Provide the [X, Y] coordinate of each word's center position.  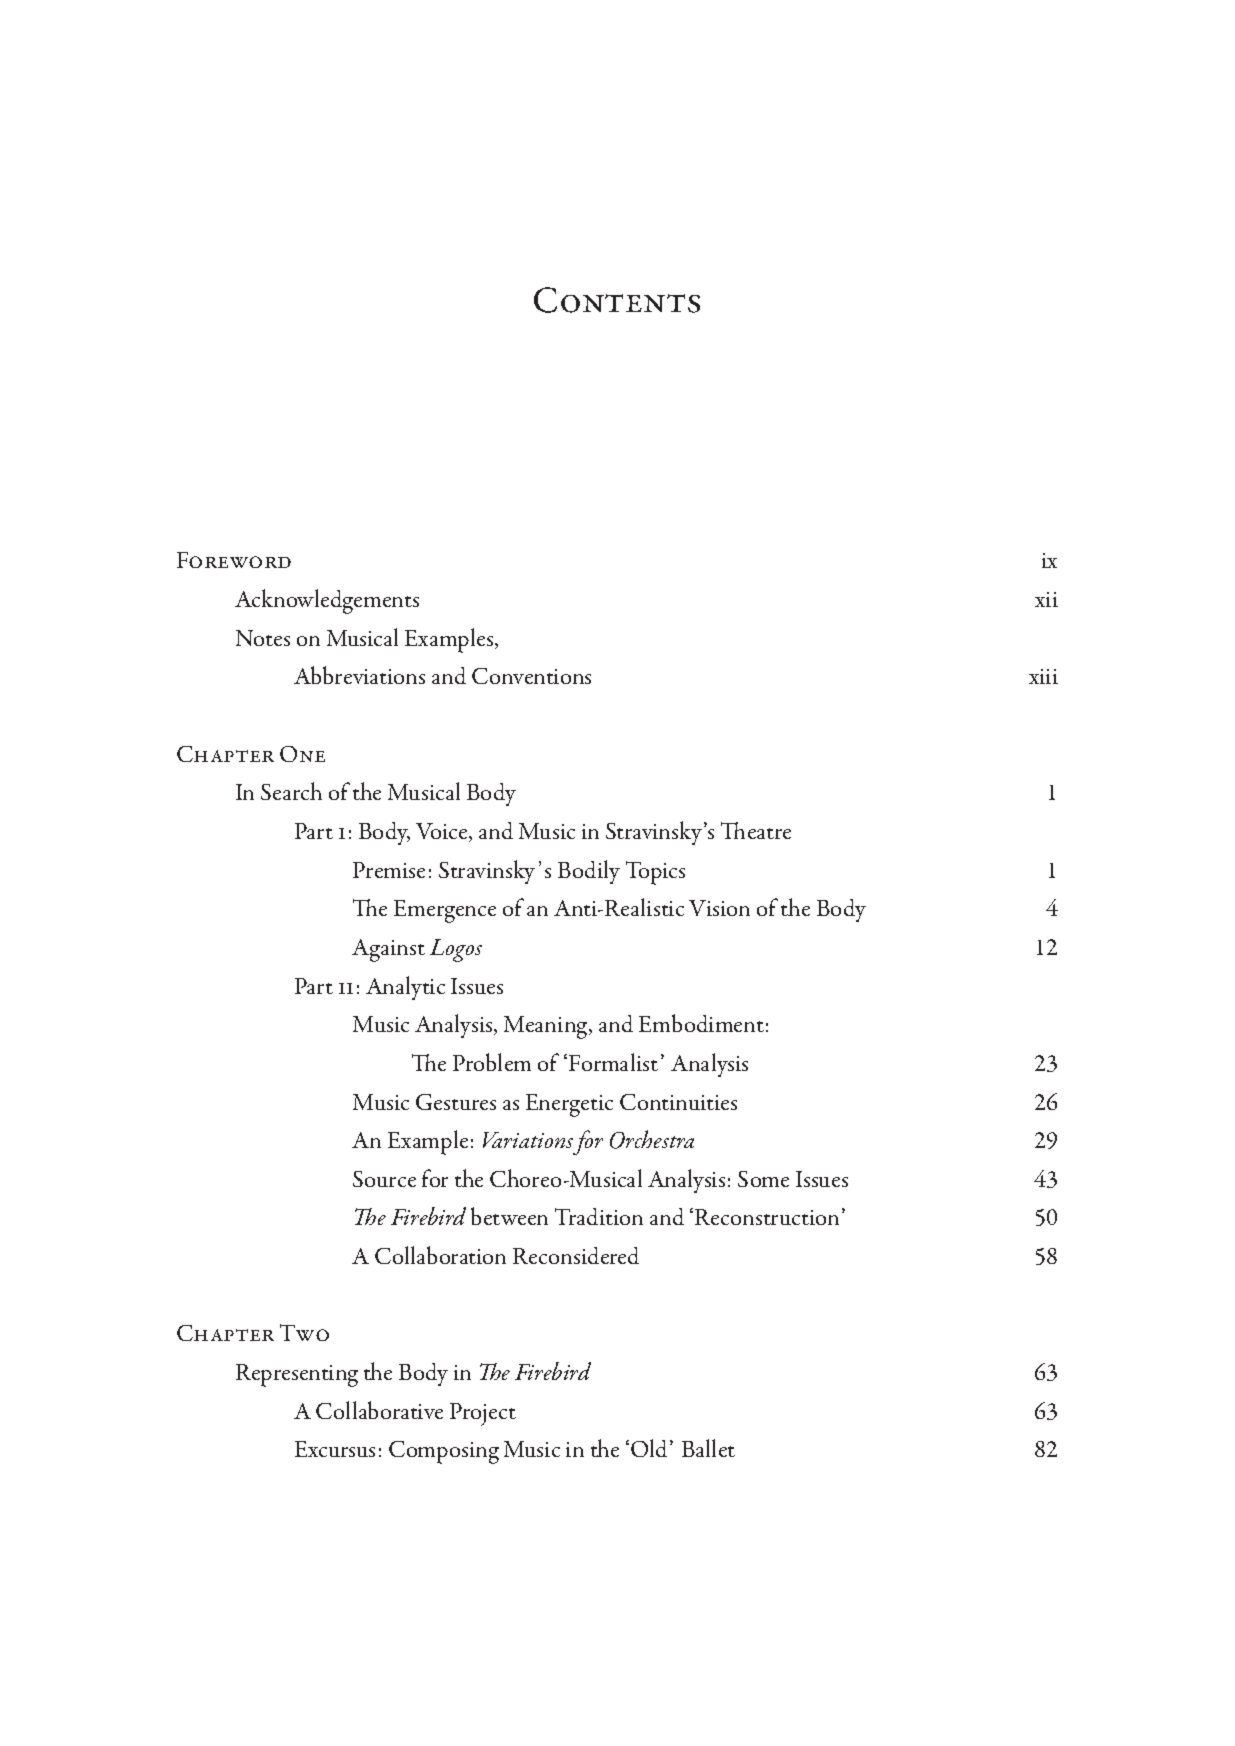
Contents [617, 300]
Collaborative [379, 1410]
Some [763, 1179]
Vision [719, 908]
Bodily [589, 872]
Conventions [531, 676]
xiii [1043, 676]
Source [384, 1179]
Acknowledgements [327, 601]
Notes [263, 638]
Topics [655, 873]
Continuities [678, 1102]
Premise [389, 870]
